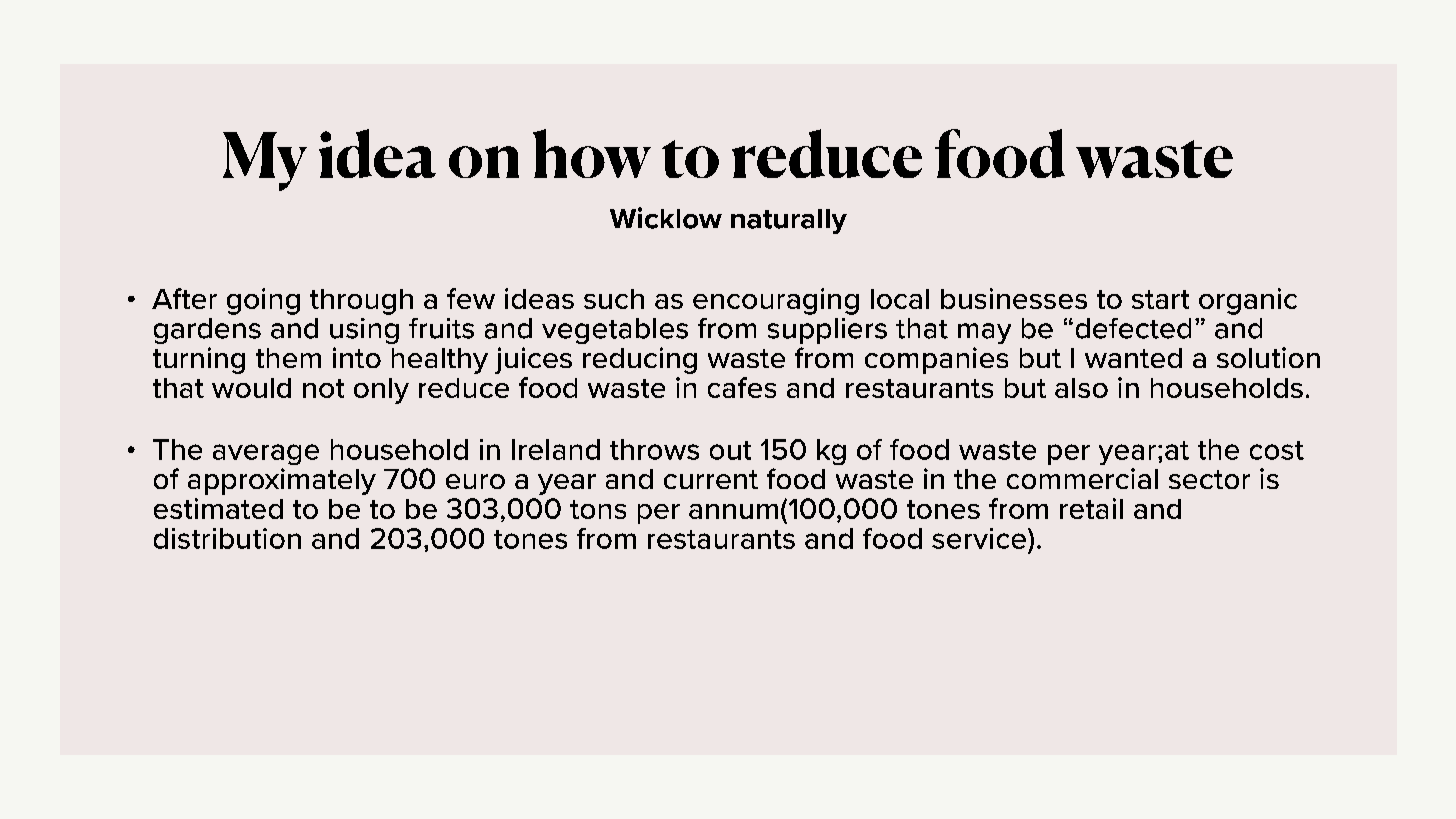  I want to click on businesses, so click(1014, 298).
